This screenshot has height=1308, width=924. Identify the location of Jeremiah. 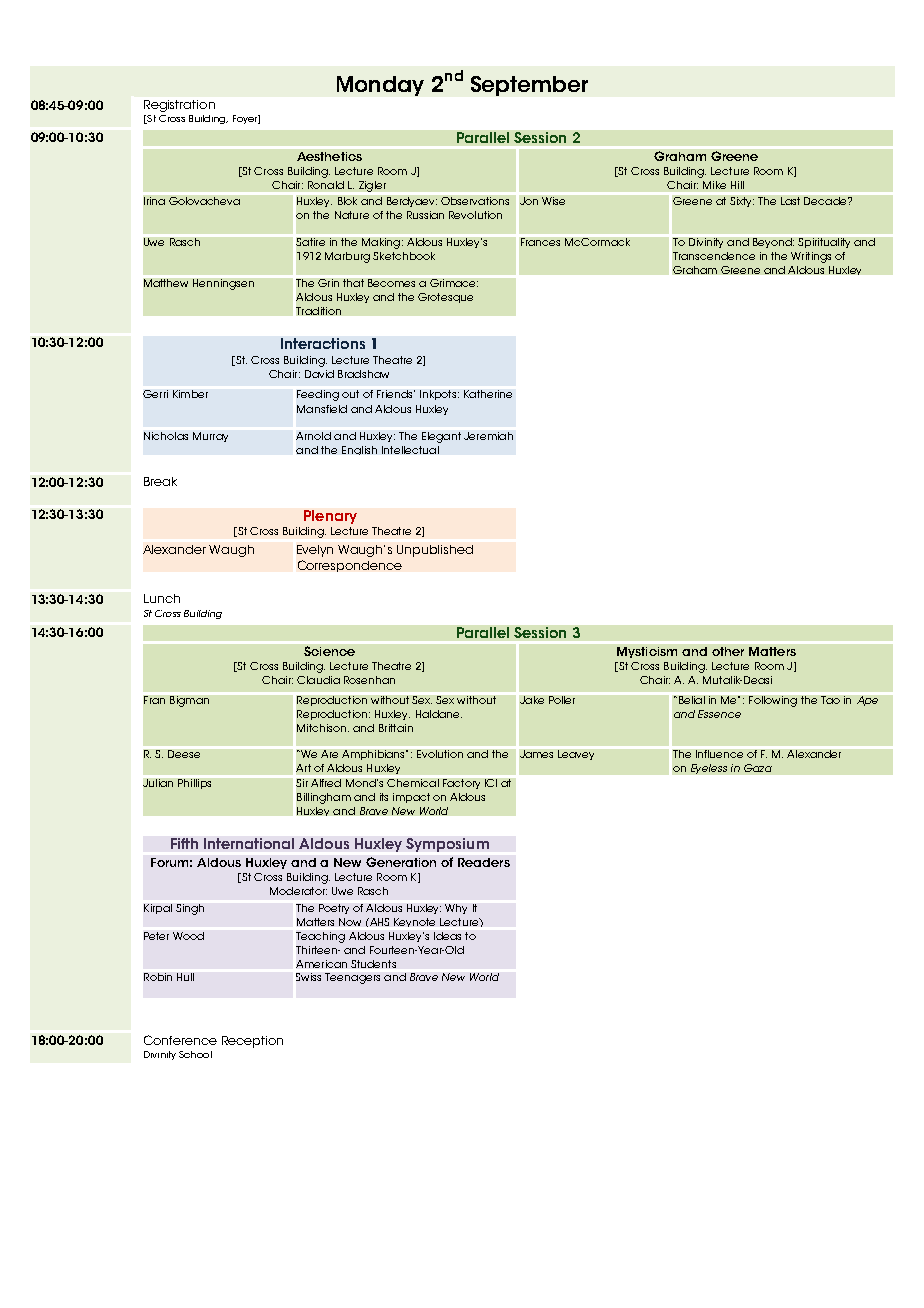
(488, 436).
